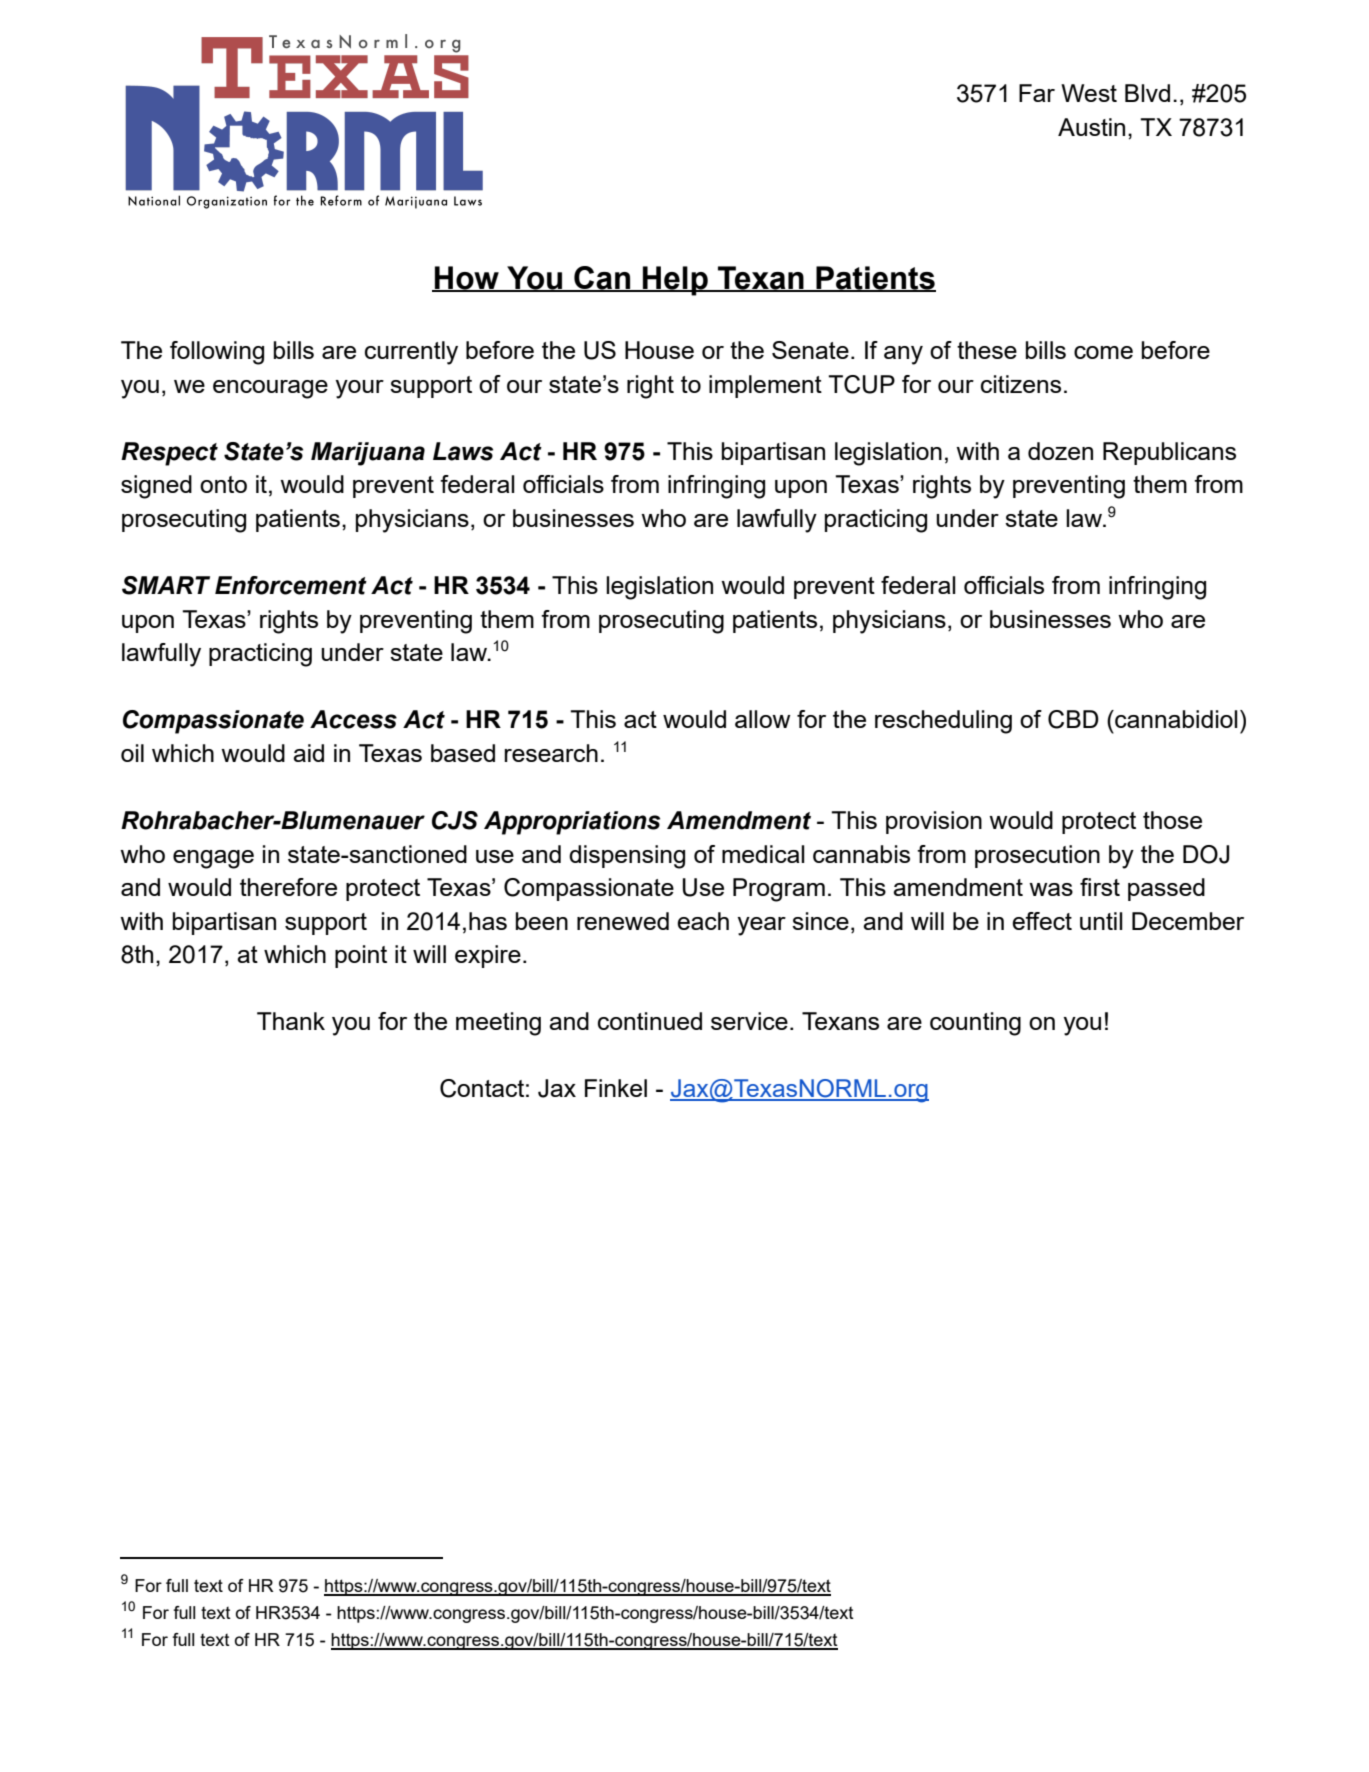 The width and height of the page is (1369, 1772). Describe the element at coordinates (1091, 127) in the page. I see `Austin` at that location.
